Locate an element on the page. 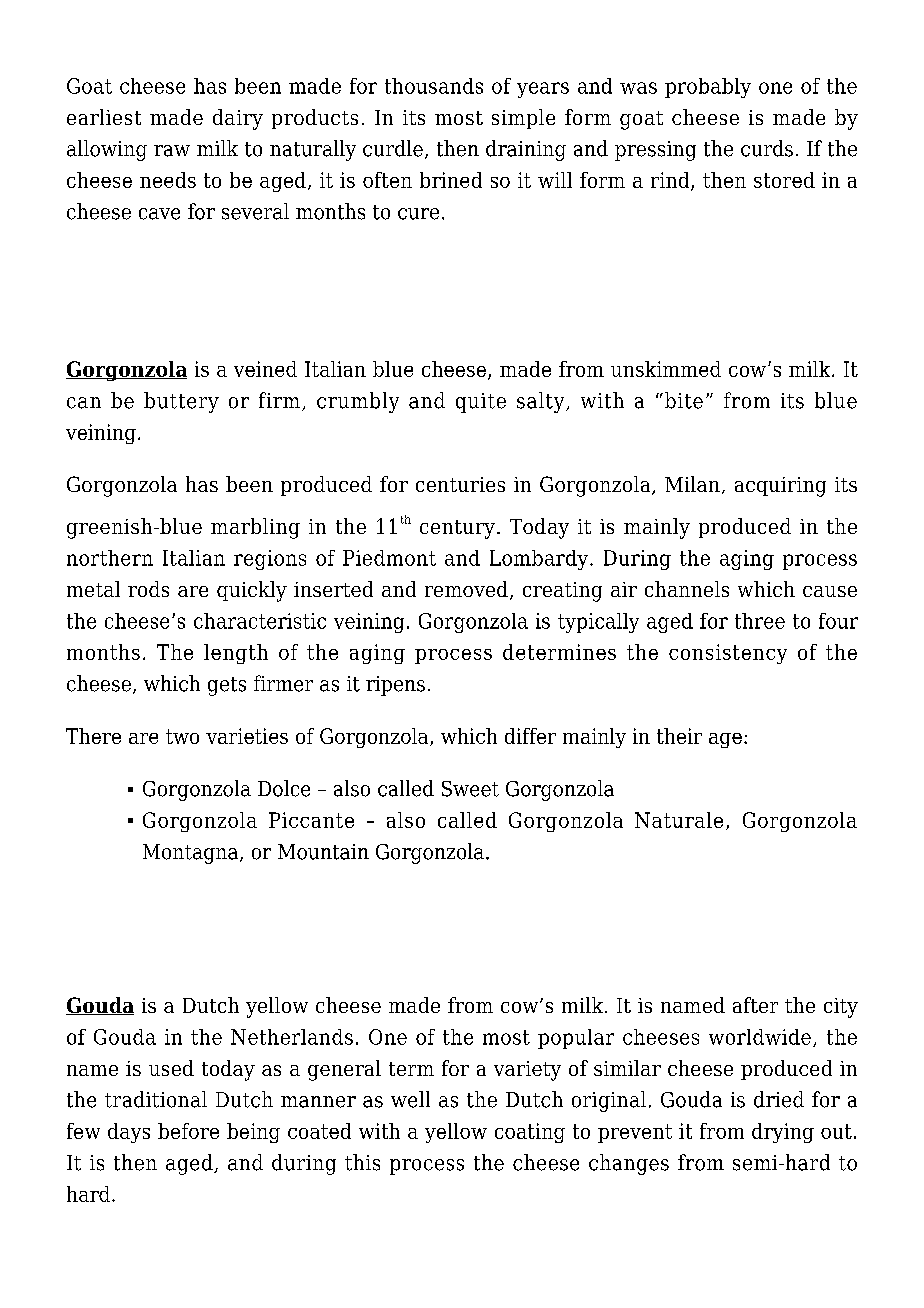 Image resolution: width=924 pixels, height=1308 pixels. Naturale is located at coordinates (679, 820).
